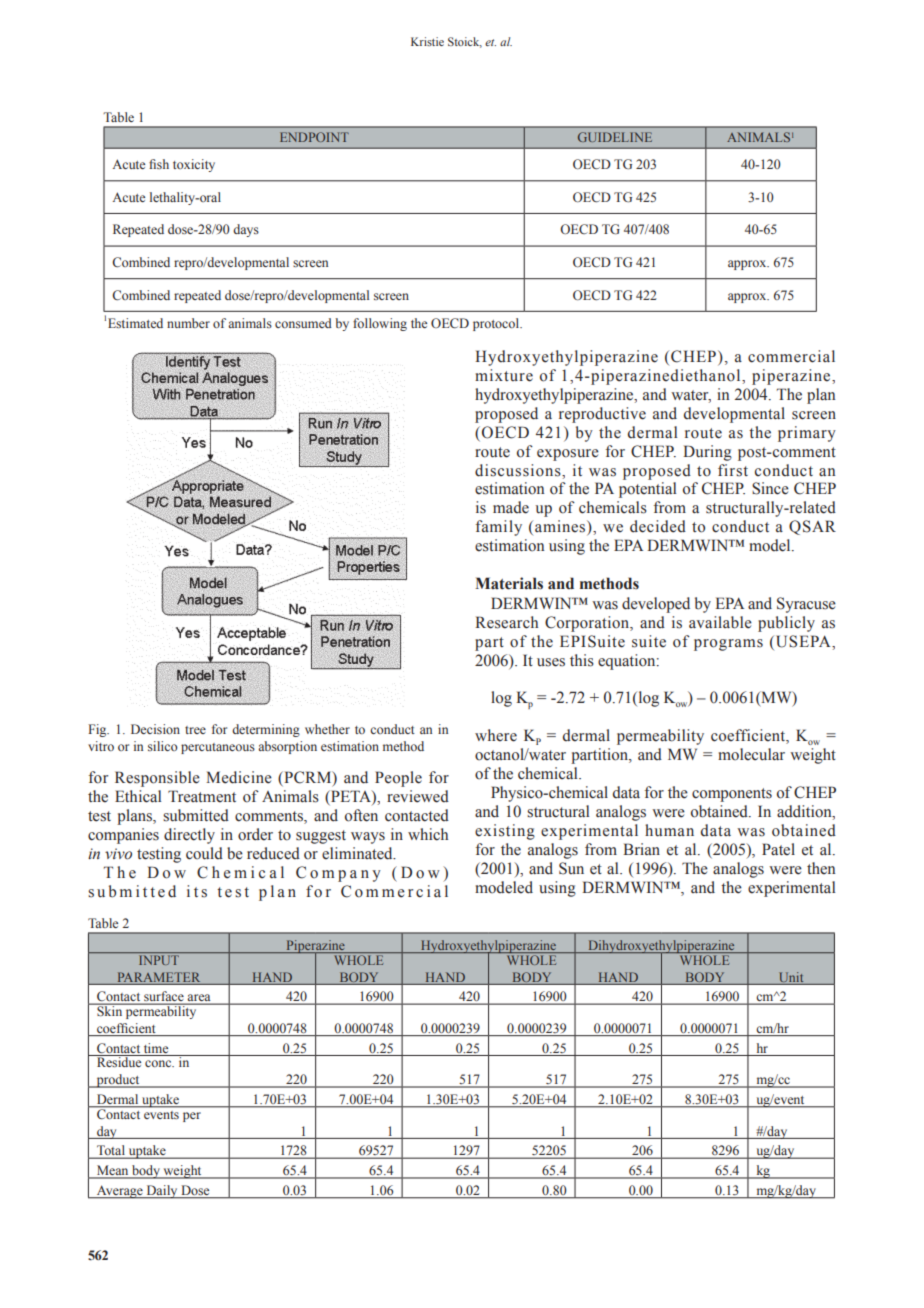 The image size is (924, 1308). What do you see at coordinates (770, 488) in the screenshot?
I see `Since` at bounding box center [770, 488].
